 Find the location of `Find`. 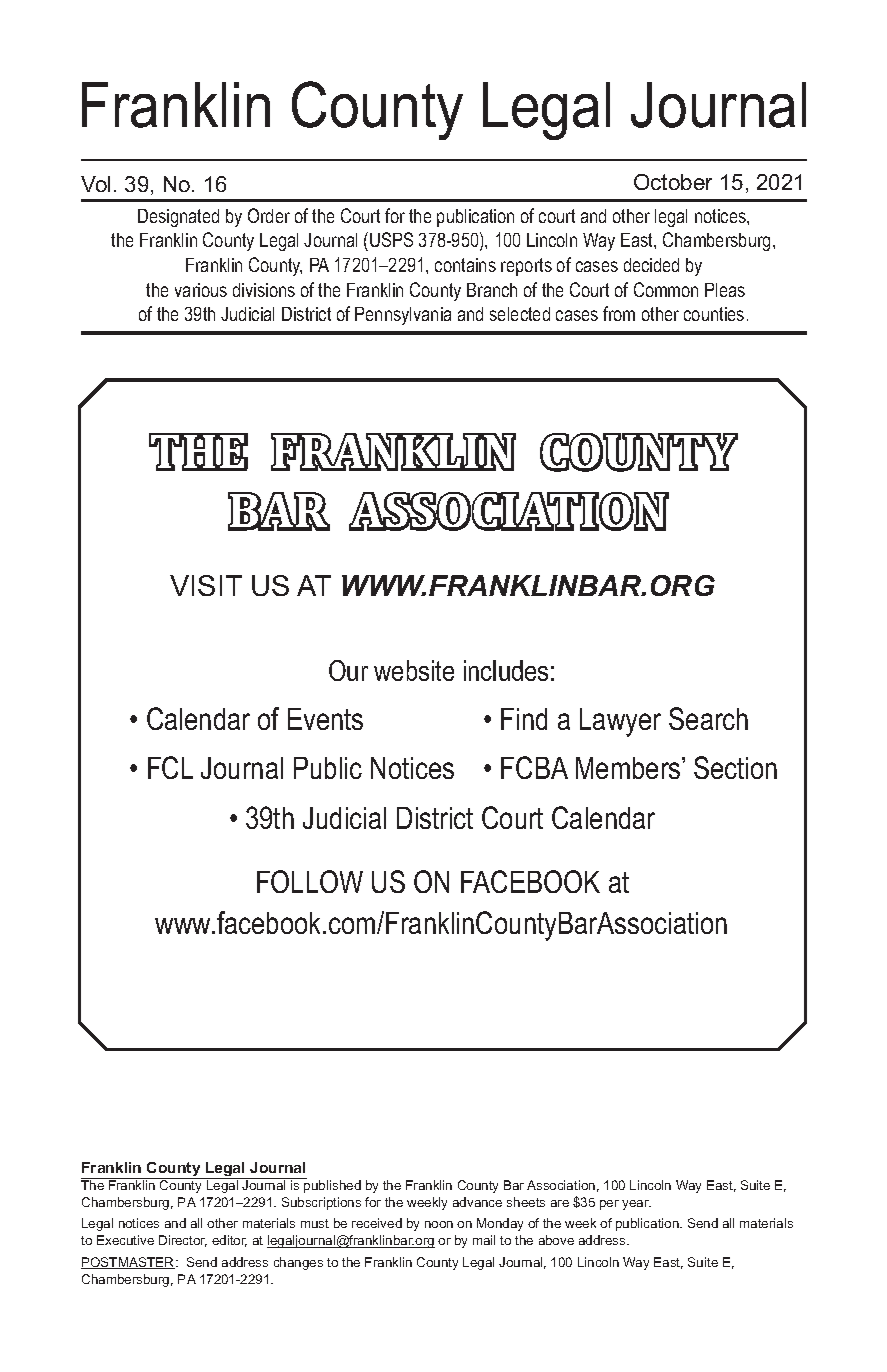

Find is located at coordinates (524, 719).
